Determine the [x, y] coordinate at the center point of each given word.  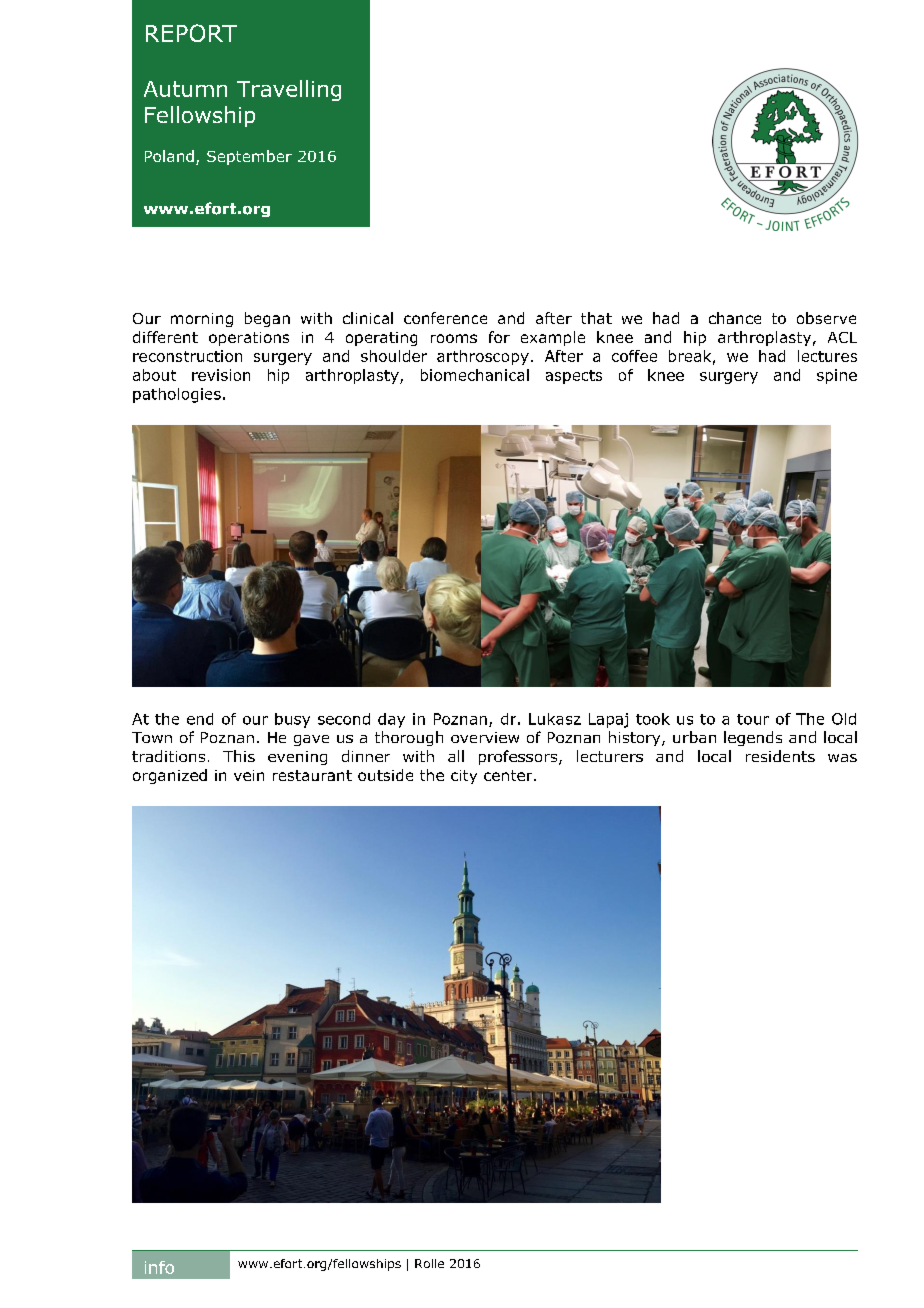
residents [780, 756]
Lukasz [555, 719]
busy [292, 720]
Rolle [429, 1263]
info [159, 1267]
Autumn [185, 89]
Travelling [289, 90]
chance [735, 318]
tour [753, 719]
